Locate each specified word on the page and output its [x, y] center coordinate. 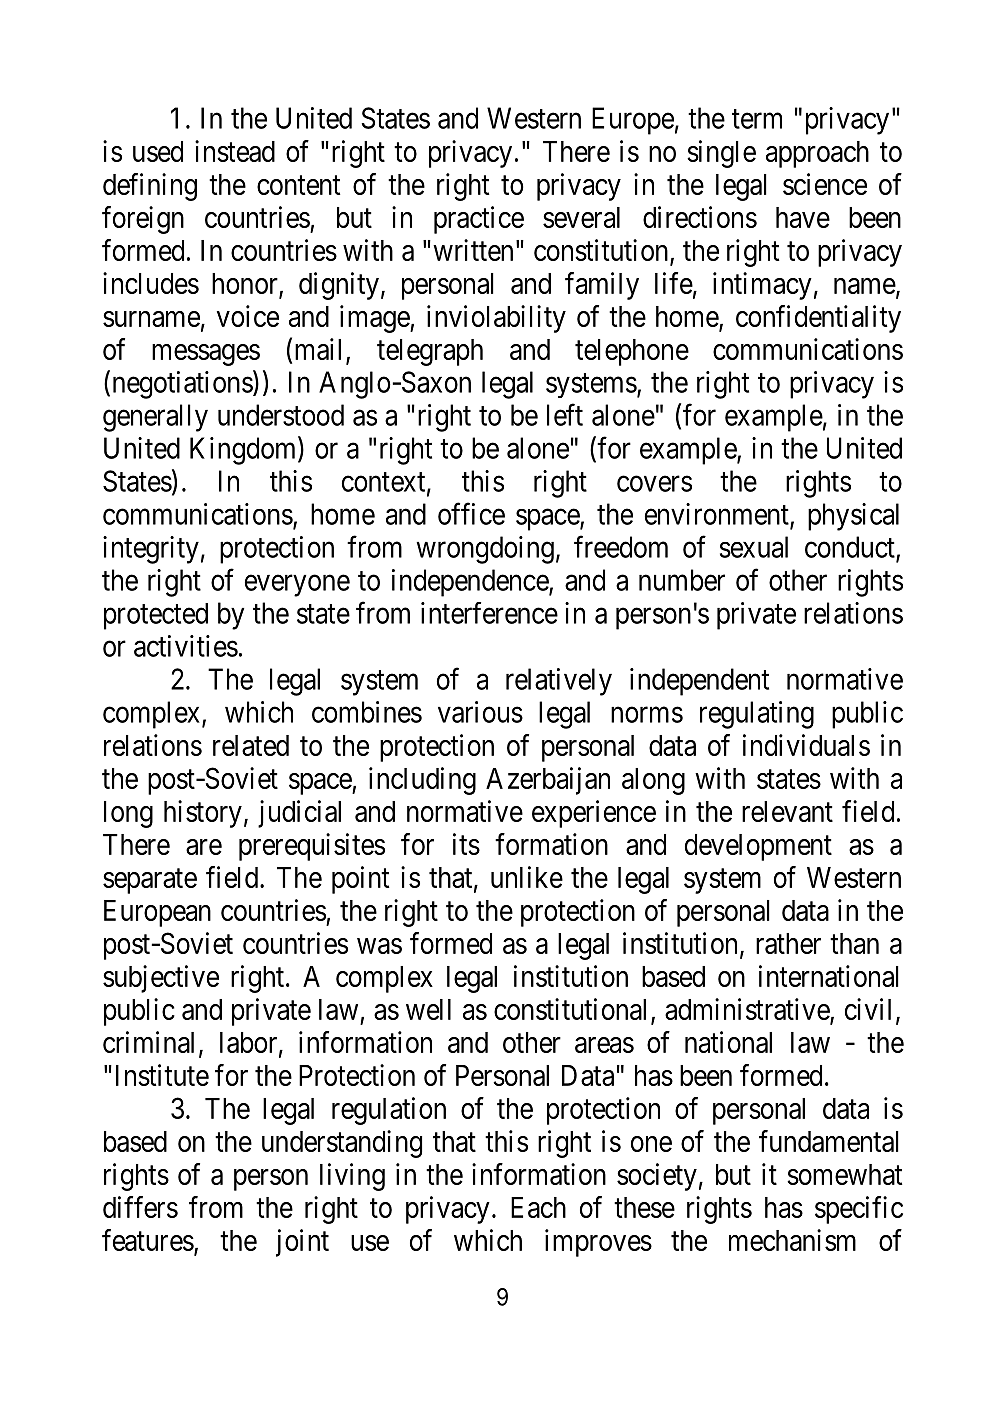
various [480, 712]
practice [479, 220]
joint [302, 1243]
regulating [757, 715]
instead [235, 151]
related [251, 745]
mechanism [792, 1240]
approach [817, 154]
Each [538, 1207]
